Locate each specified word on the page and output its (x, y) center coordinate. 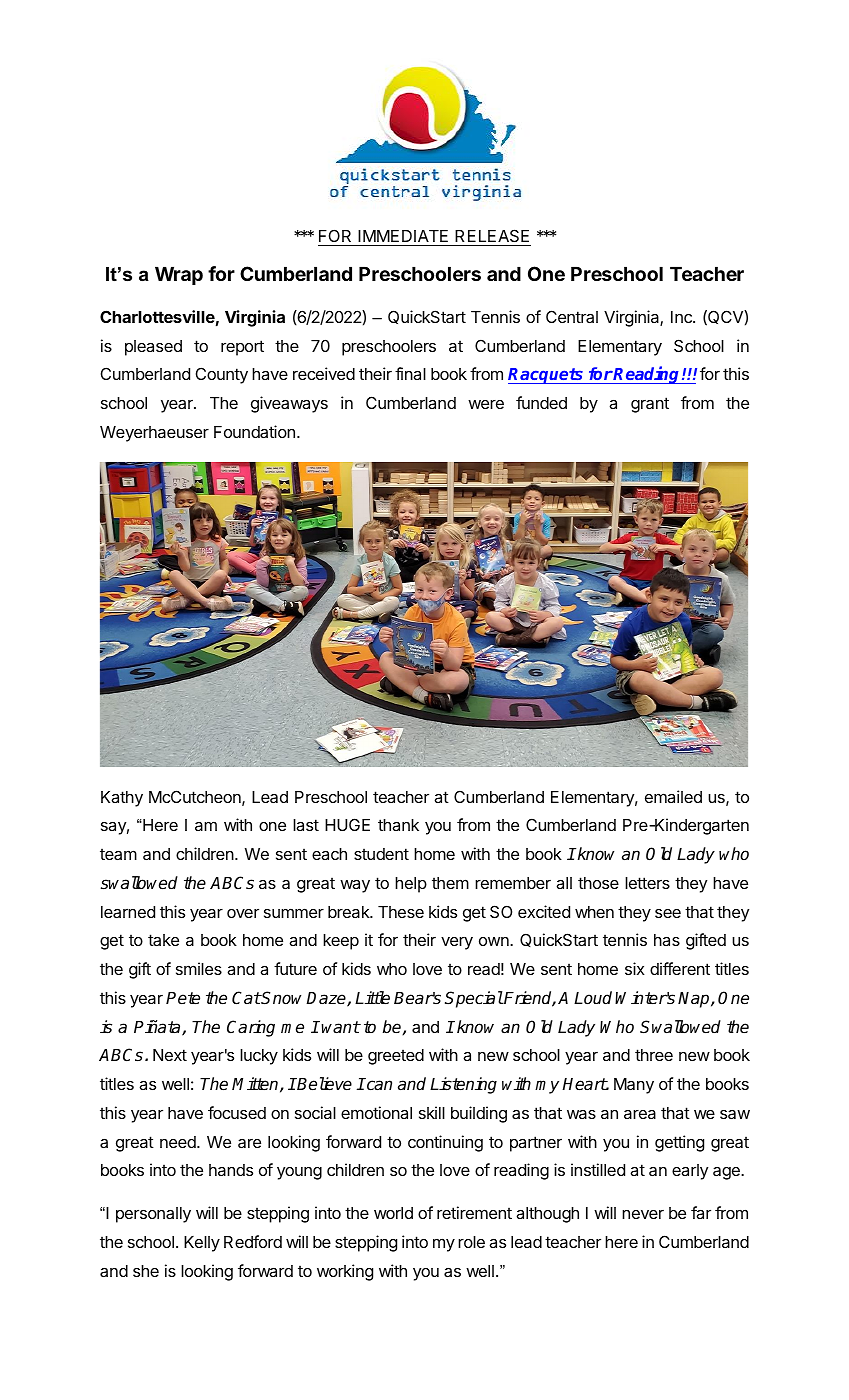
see (668, 913)
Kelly (202, 1244)
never (643, 1214)
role (471, 1242)
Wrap (179, 276)
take (163, 940)
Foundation (254, 431)
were (486, 404)
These (401, 912)
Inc (682, 317)
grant (650, 405)
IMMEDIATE (403, 236)
